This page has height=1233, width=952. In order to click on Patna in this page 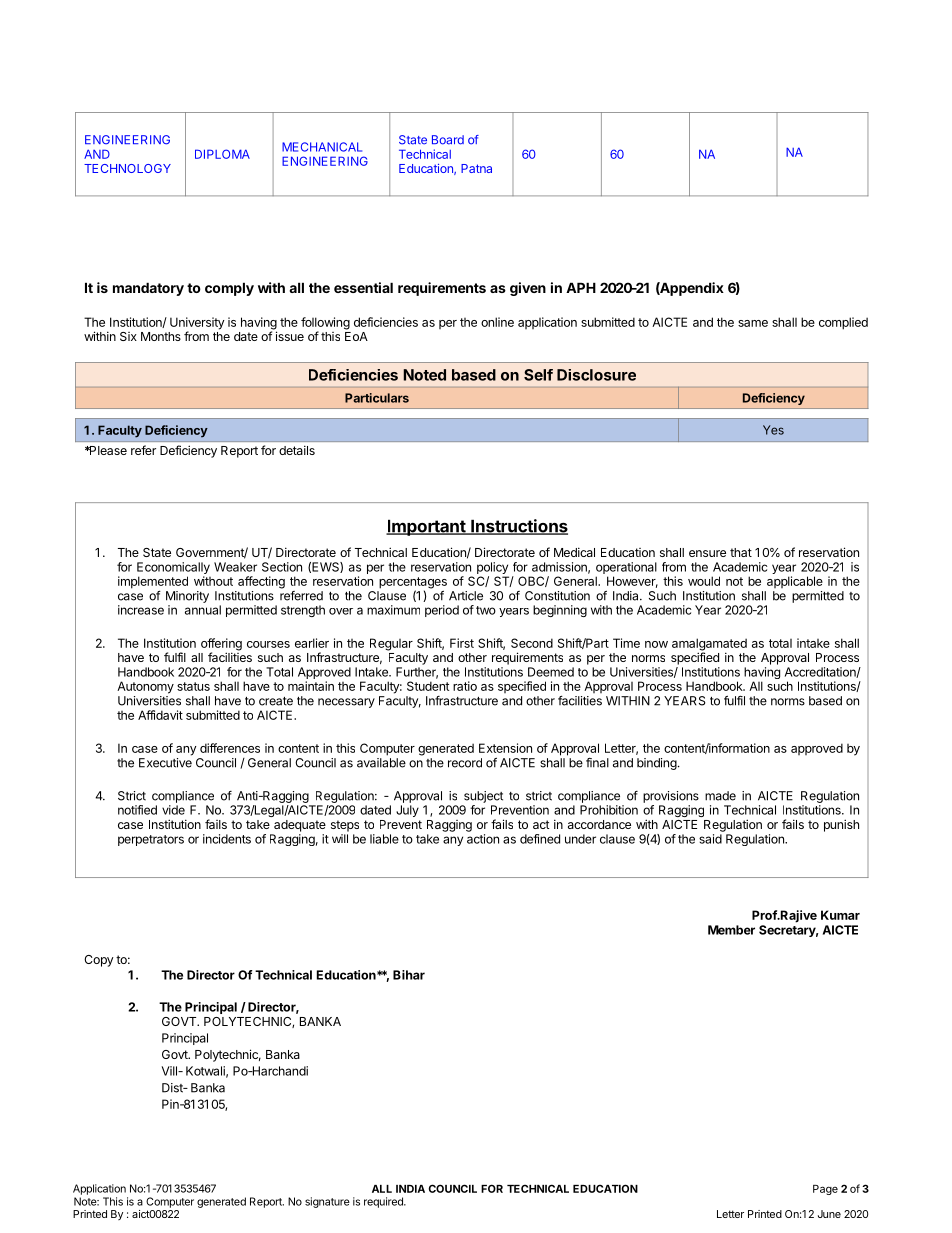, I will do `click(476, 168)`.
